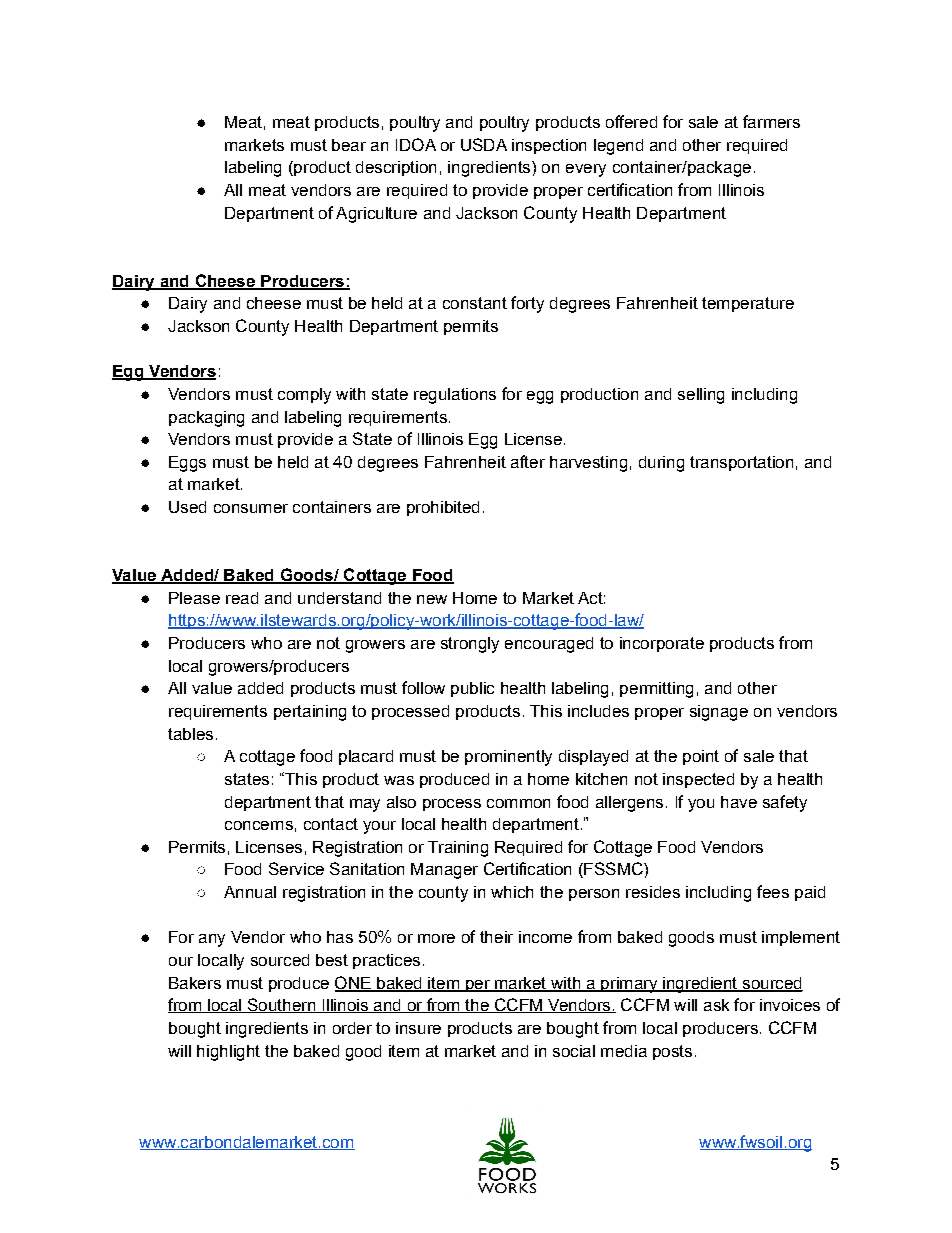 The image size is (952, 1233). I want to click on USDA, so click(484, 144).
